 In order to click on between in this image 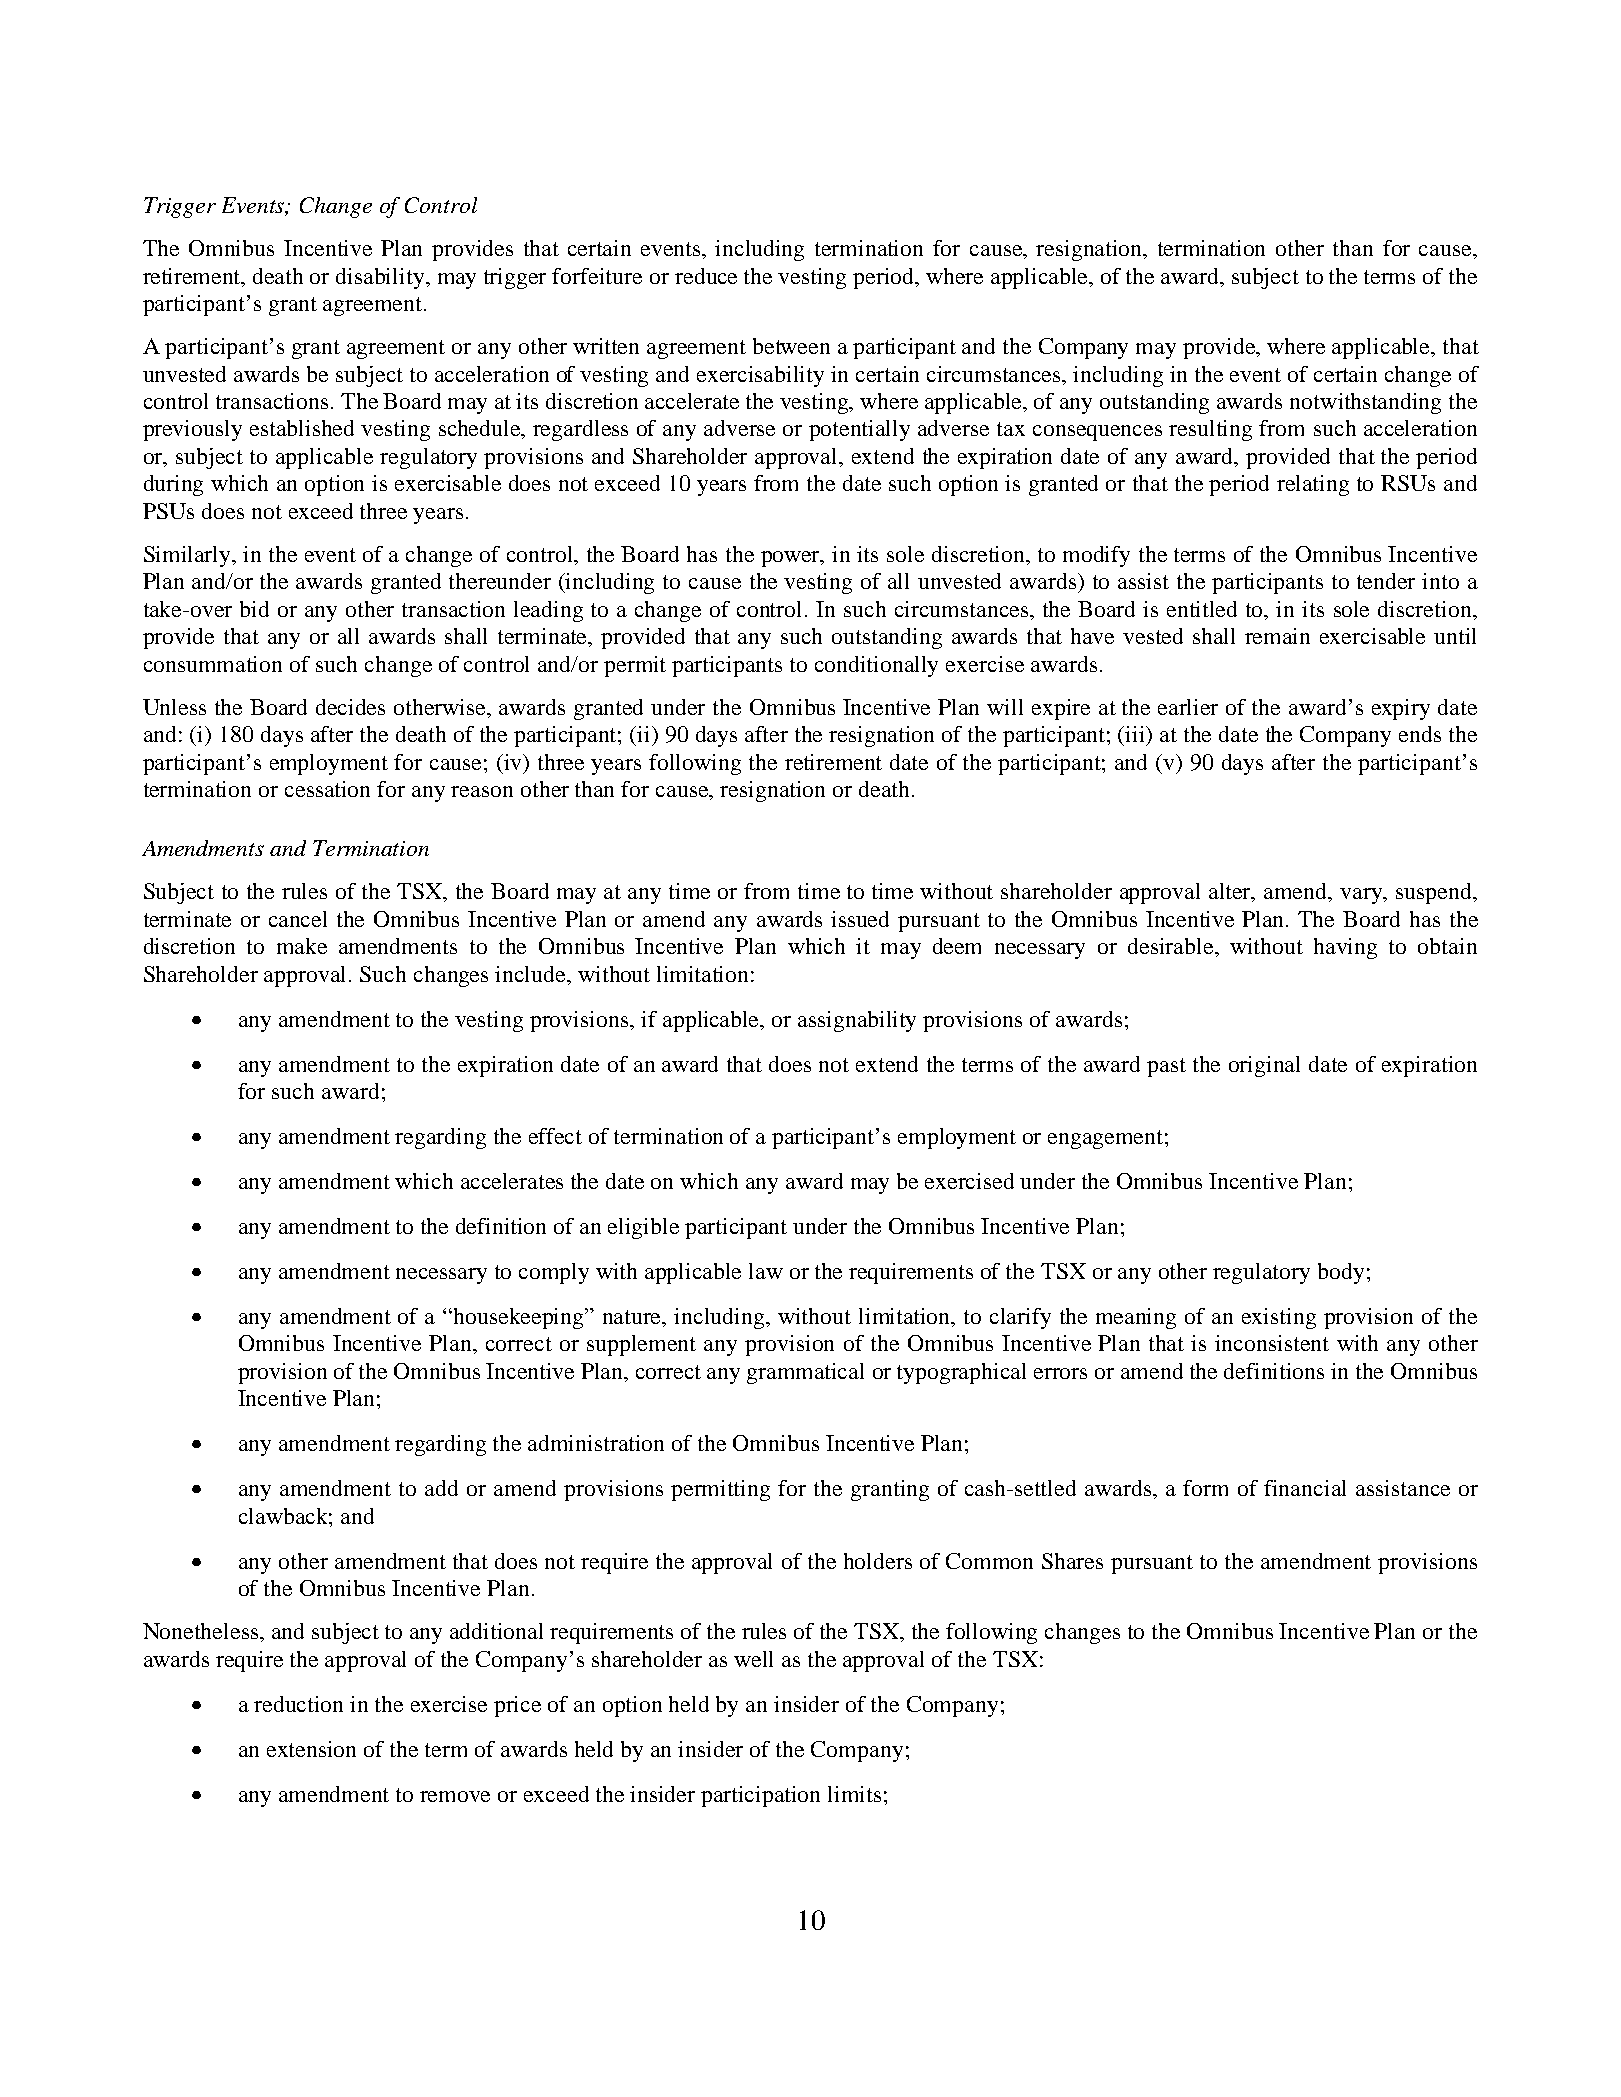, I will do `click(791, 346)`.
